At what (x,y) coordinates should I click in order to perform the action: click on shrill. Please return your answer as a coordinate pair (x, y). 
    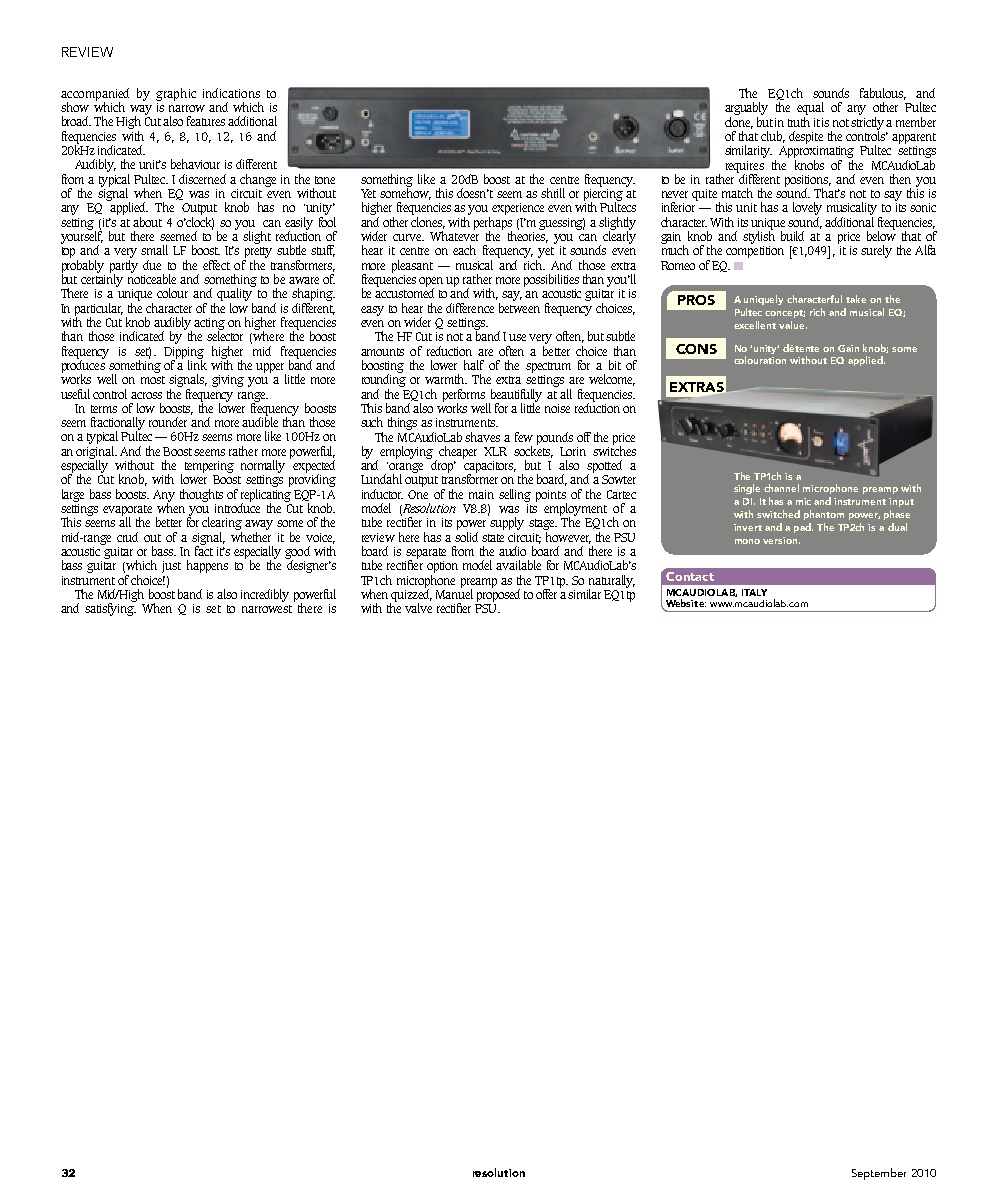
    Looking at the image, I should click on (553, 193).
